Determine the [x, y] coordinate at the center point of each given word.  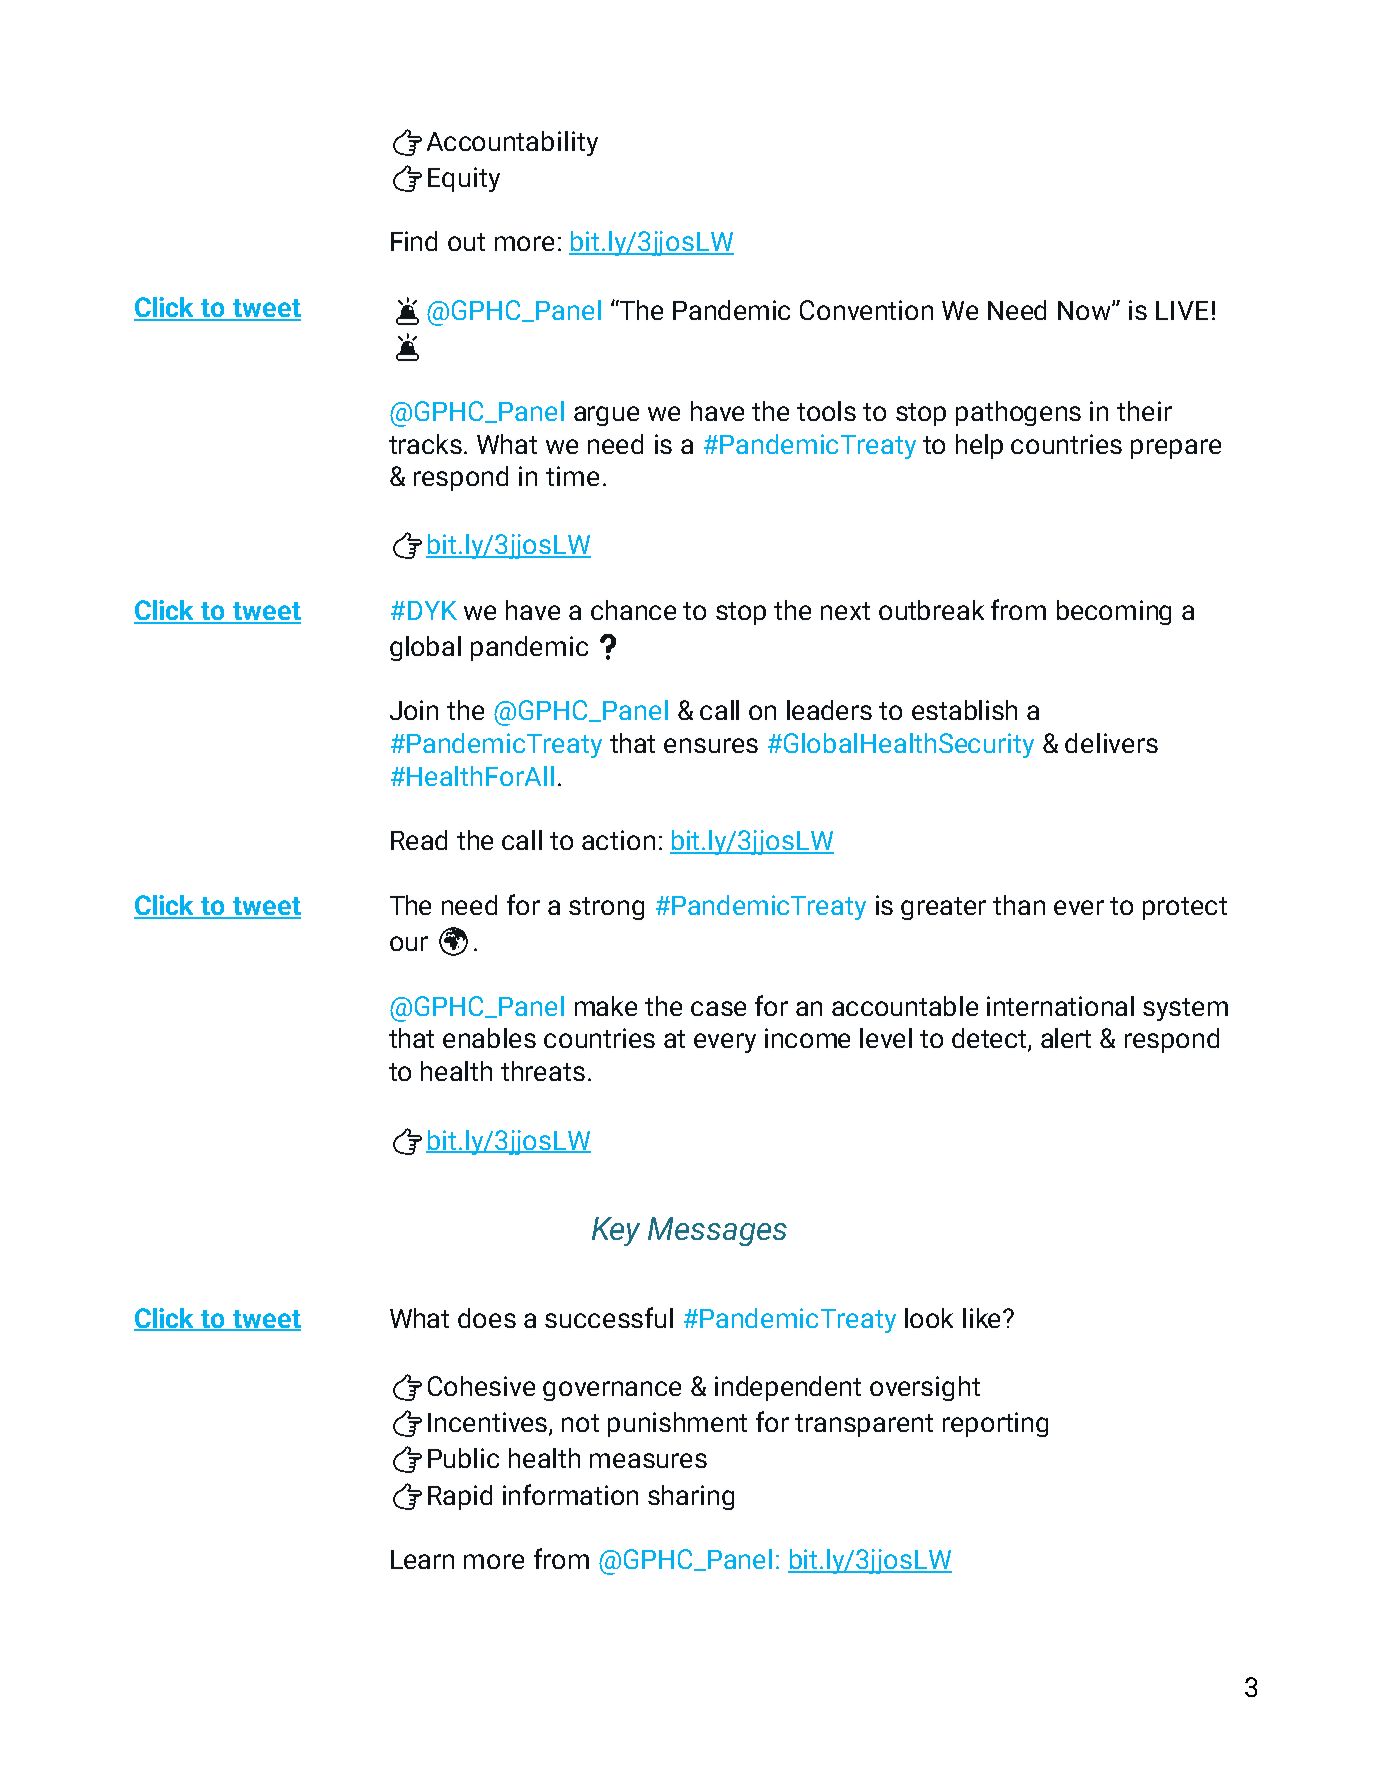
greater [943, 908]
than [1019, 905]
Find [414, 241]
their [1144, 411]
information [570, 1494]
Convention [866, 310]
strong [606, 908]
